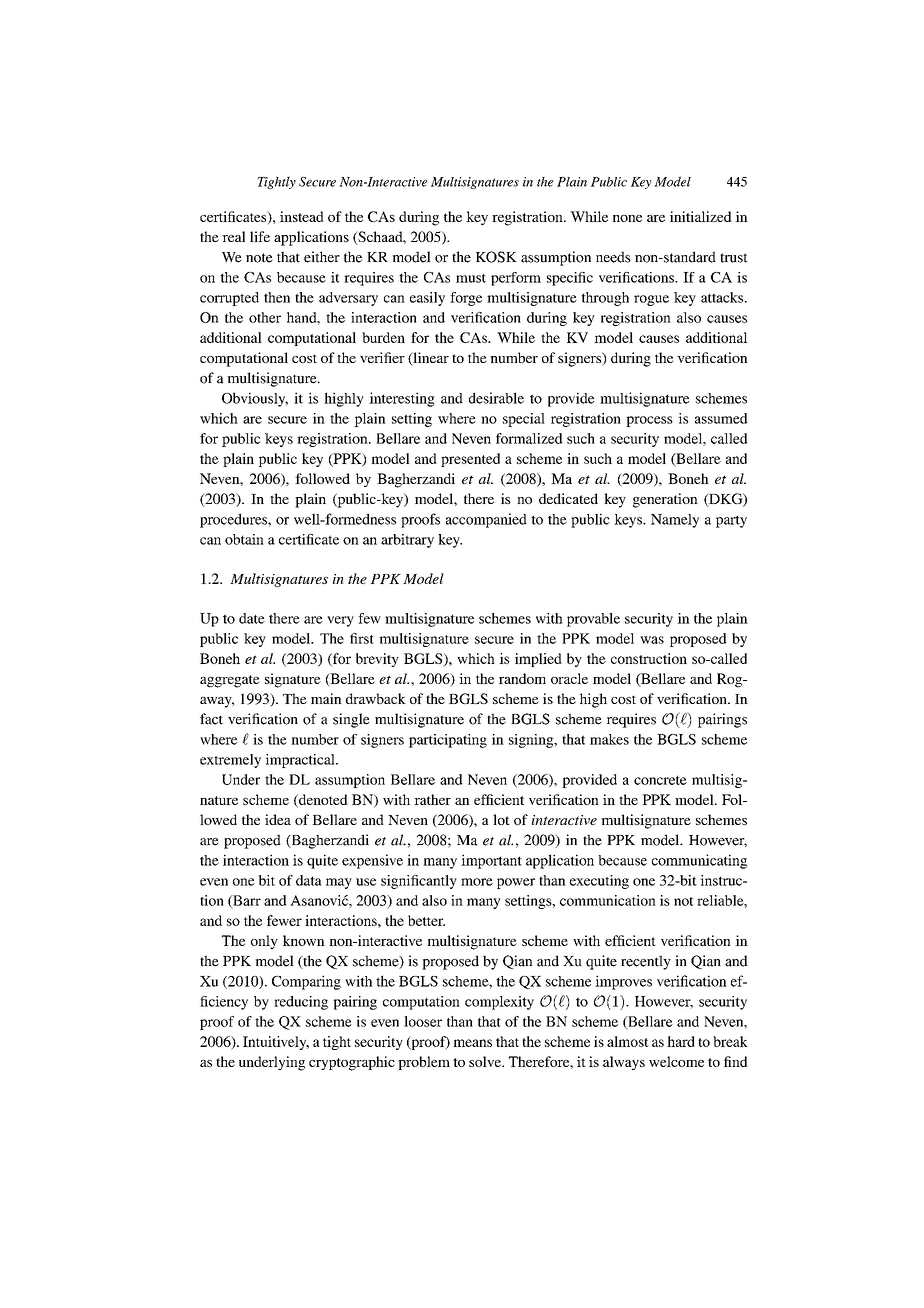 This document has width=924, height=1308. What do you see at coordinates (448, 741) in the document?
I see `participating` at bounding box center [448, 741].
